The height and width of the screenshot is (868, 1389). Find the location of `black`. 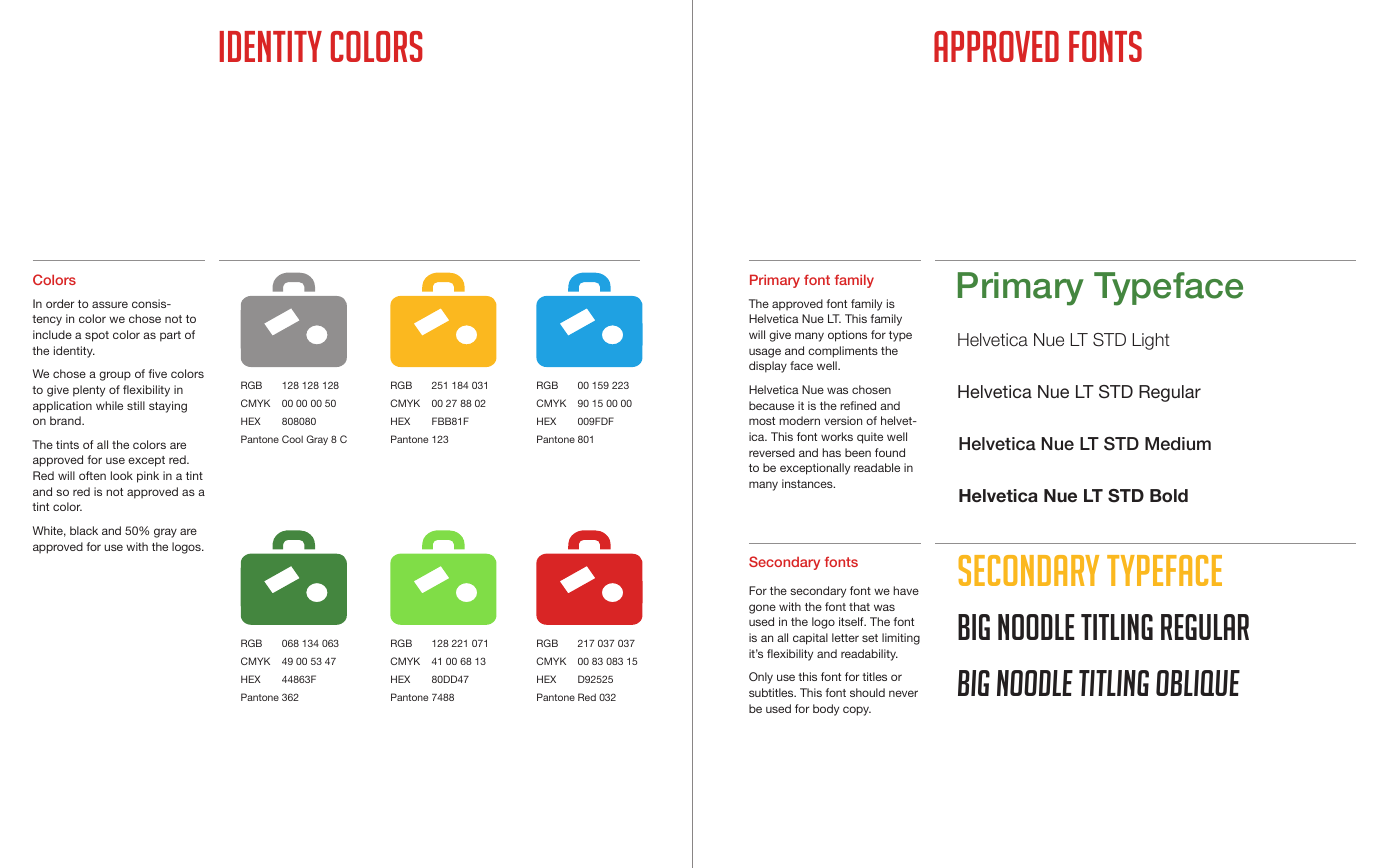

black is located at coordinates (84, 530).
